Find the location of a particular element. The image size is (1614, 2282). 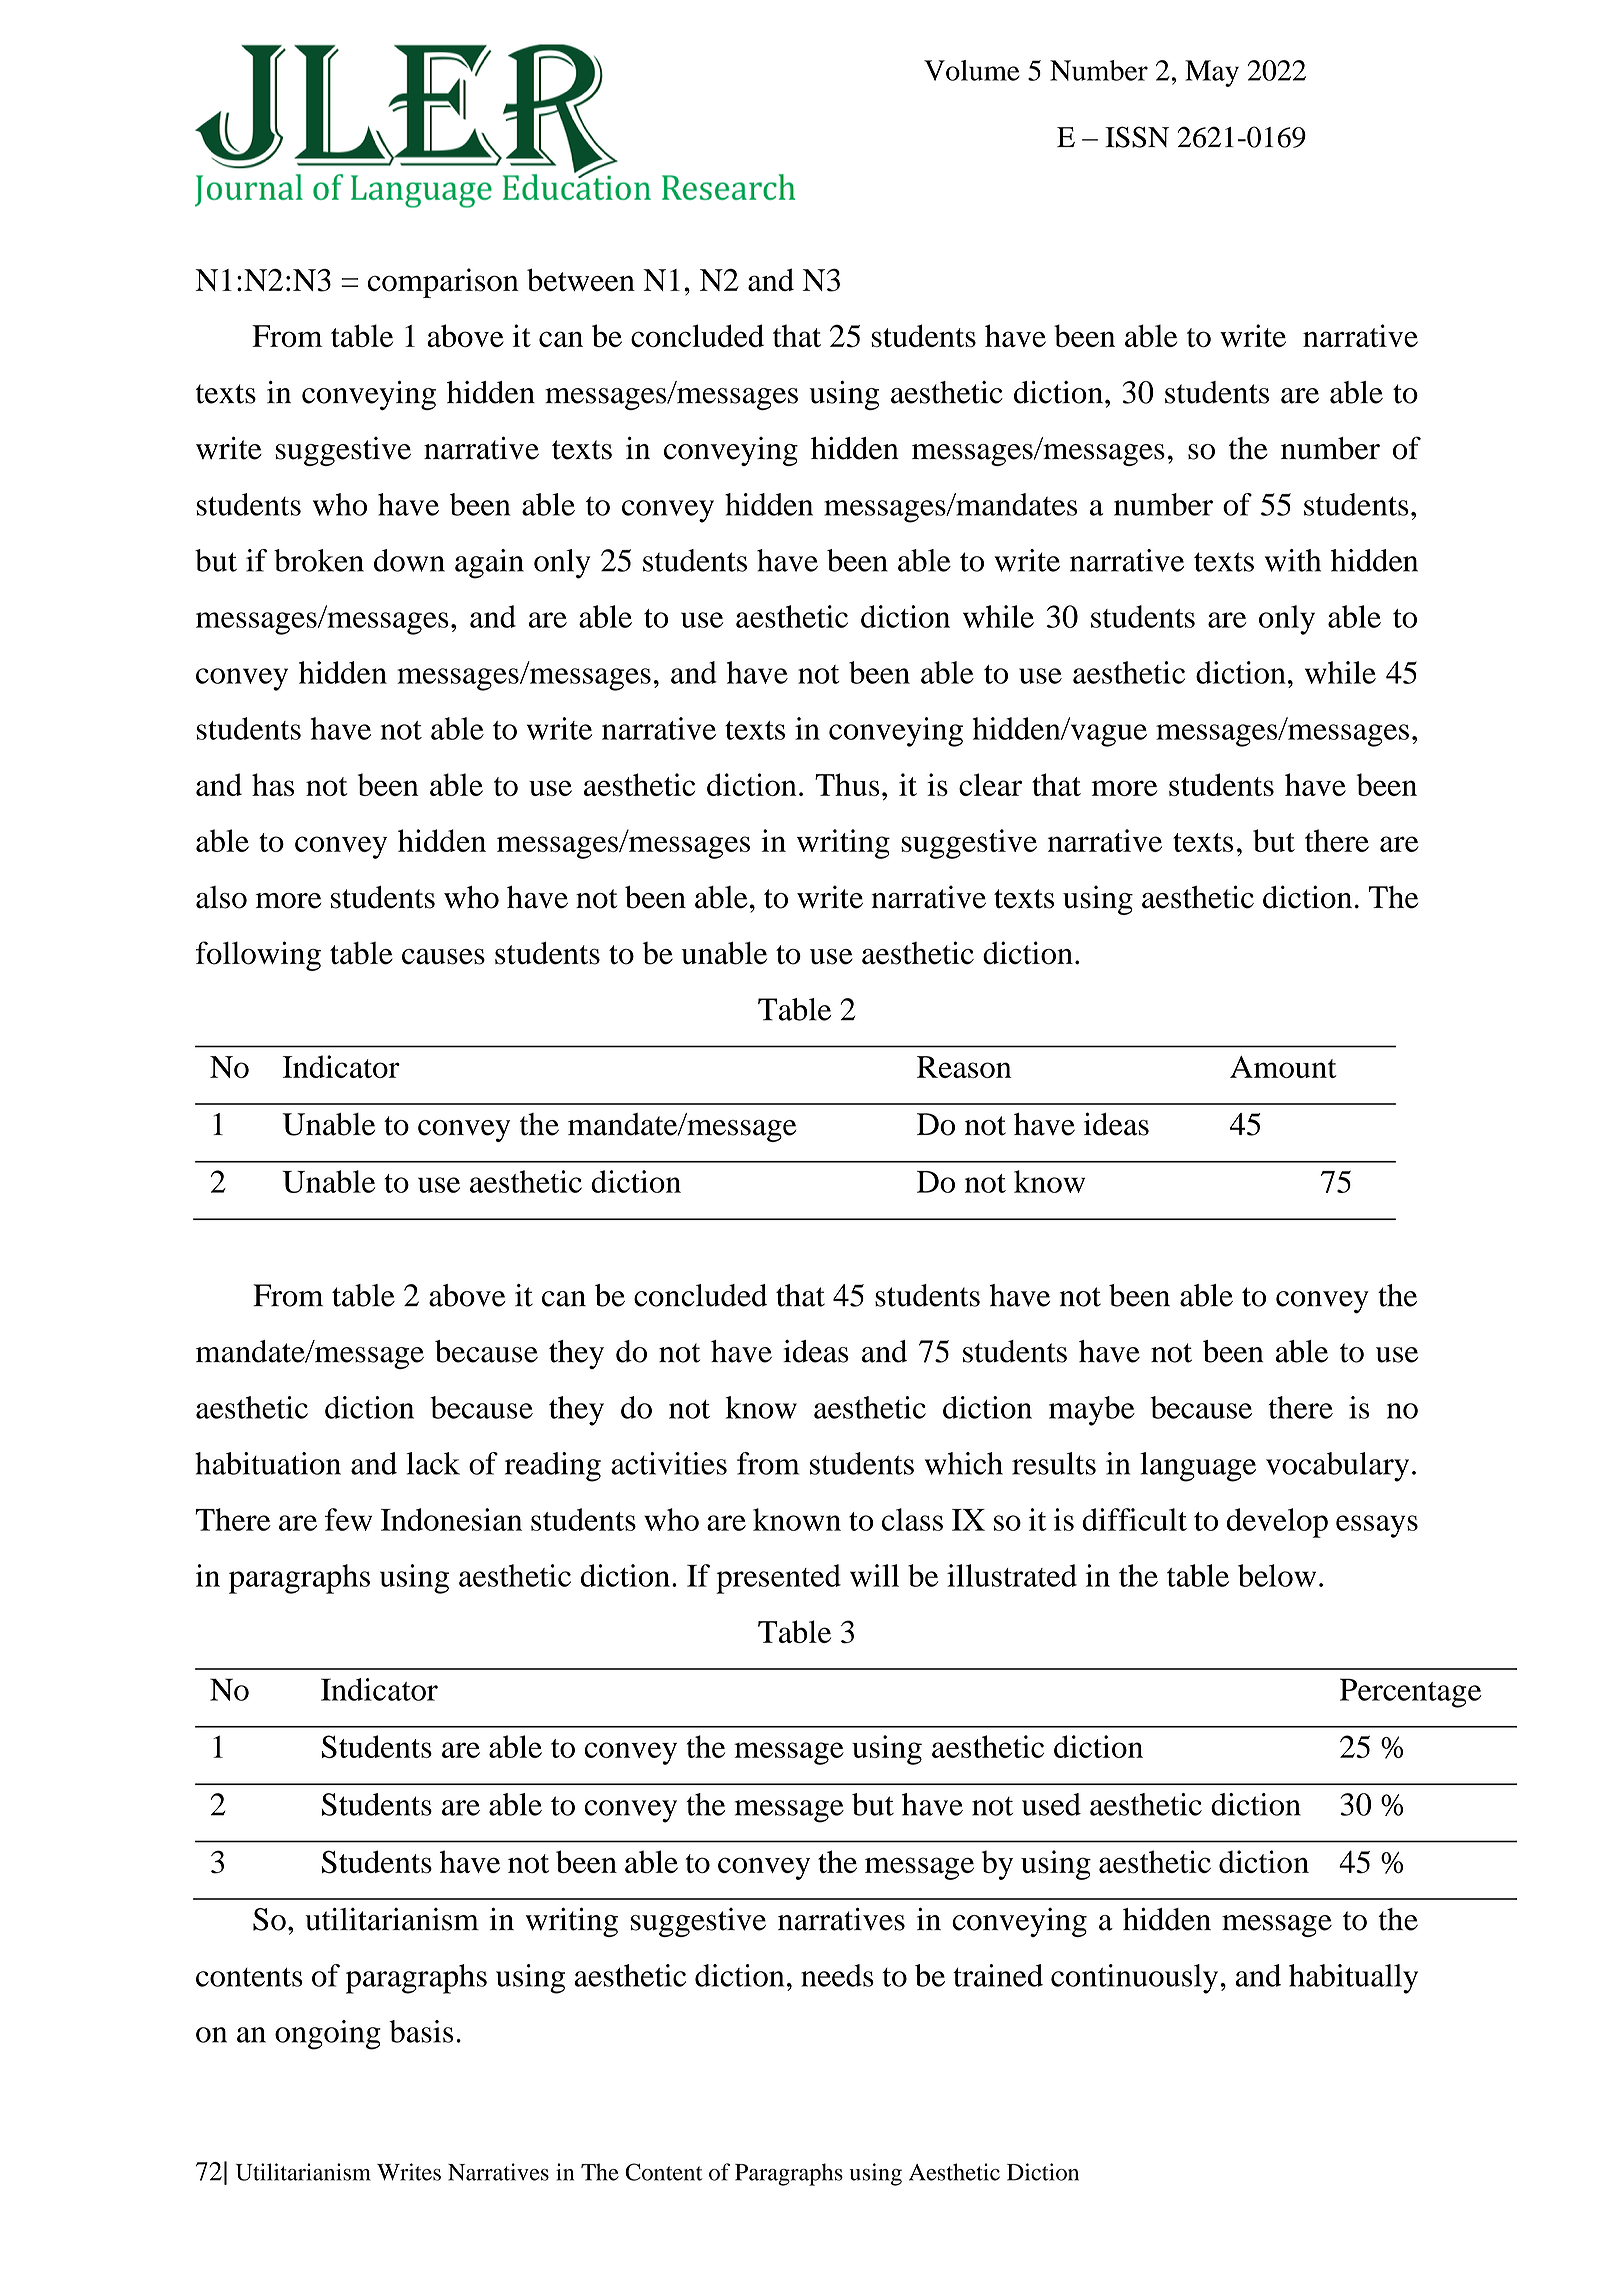

develop is located at coordinates (1277, 1523).
